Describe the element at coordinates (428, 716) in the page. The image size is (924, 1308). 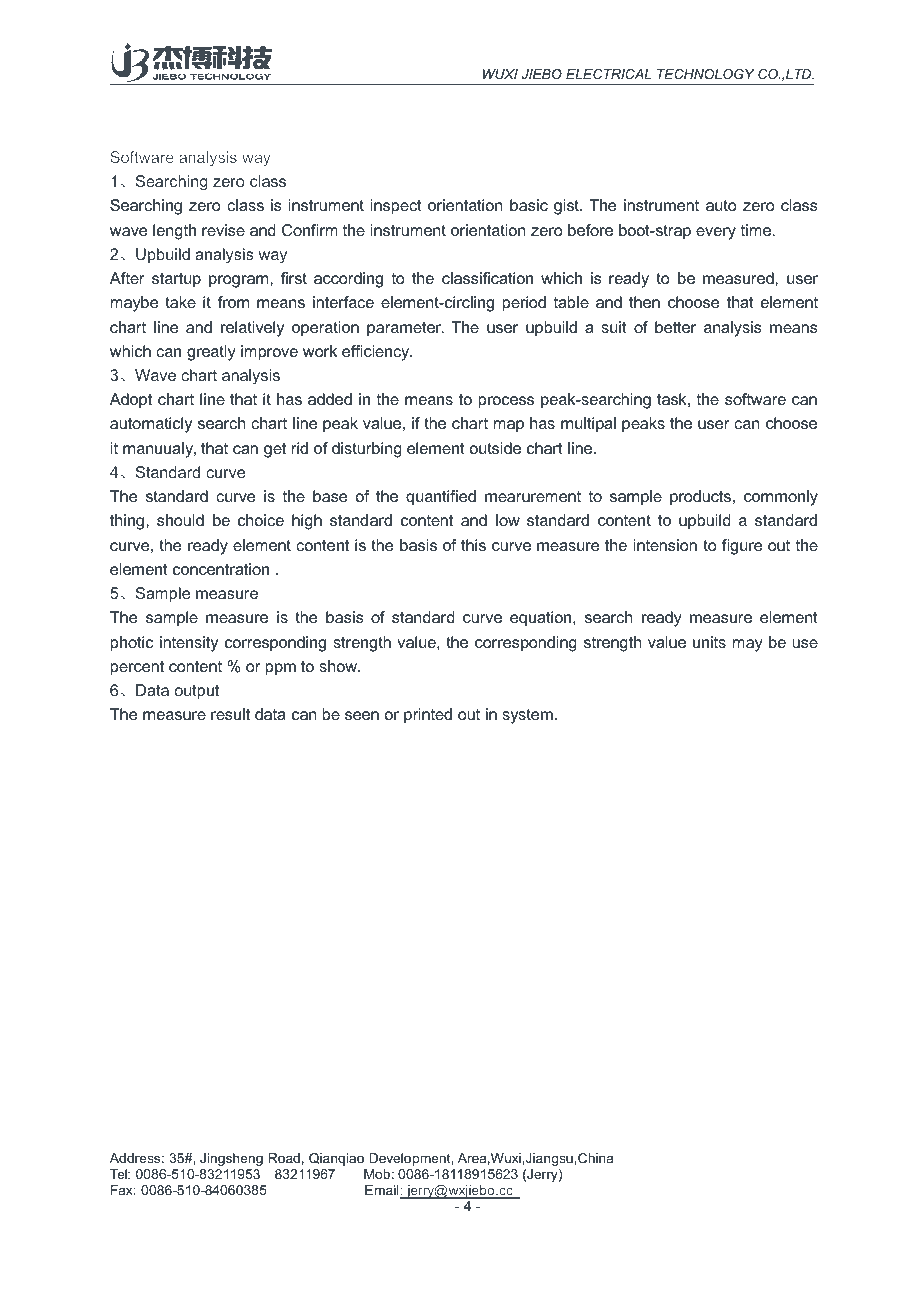
I see `printed` at that location.
